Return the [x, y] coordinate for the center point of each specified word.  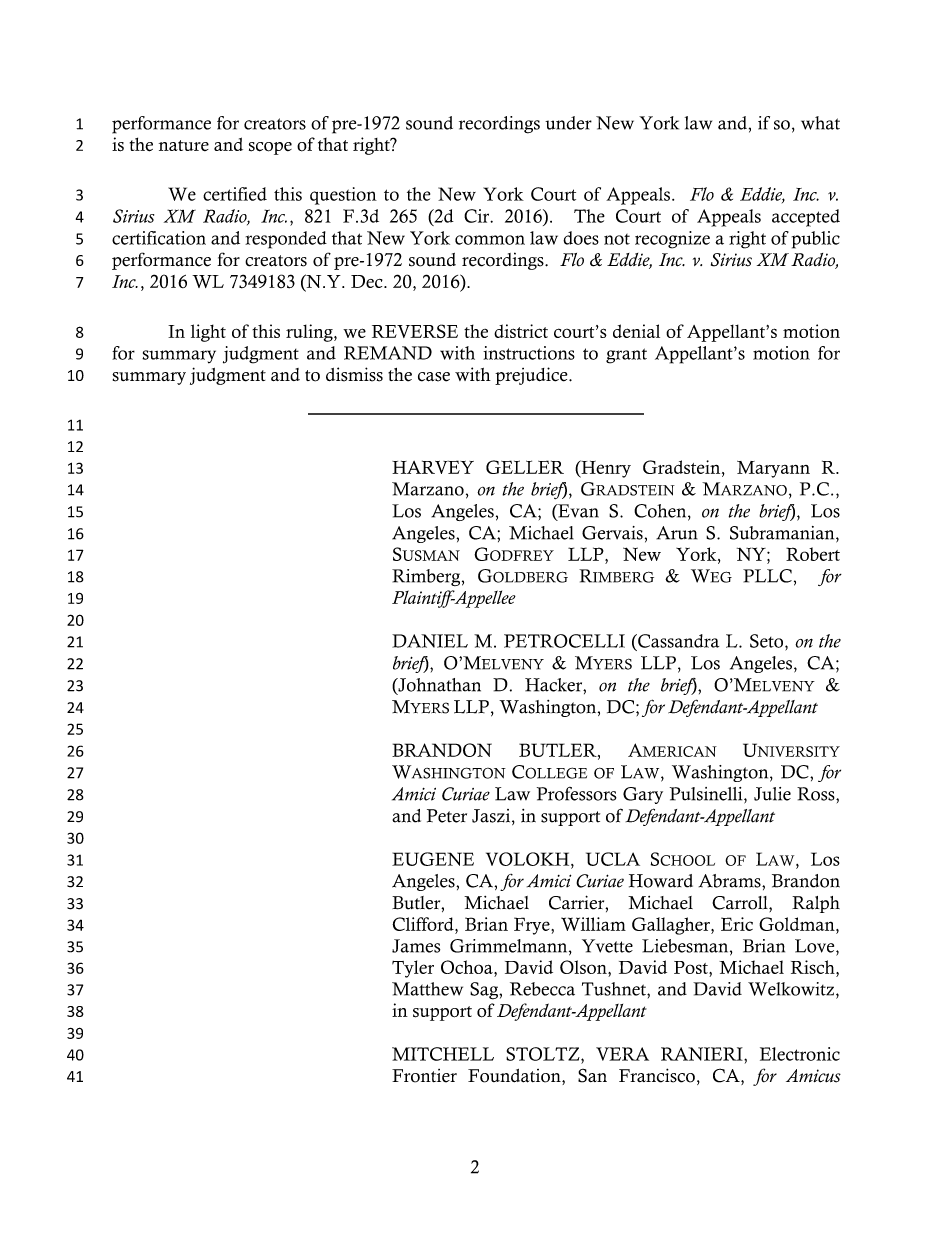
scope [270, 148]
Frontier [424, 1076]
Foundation [515, 1077]
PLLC [767, 576]
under [568, 123]
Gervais [612, 533]
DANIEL [430, 641]
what [820, 123]
